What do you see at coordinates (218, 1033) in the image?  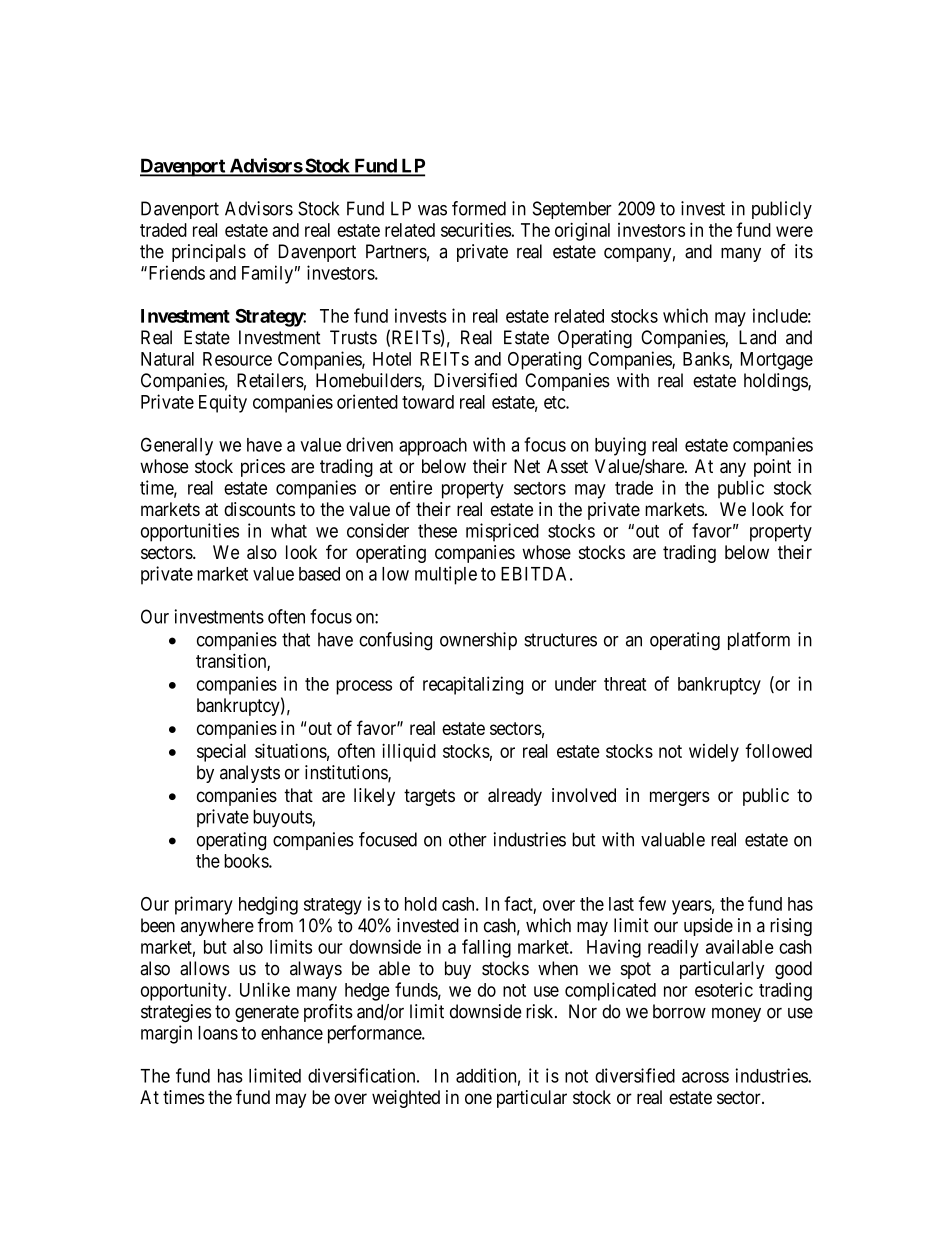 I see `loans` at bounding box center [218, 1033].
